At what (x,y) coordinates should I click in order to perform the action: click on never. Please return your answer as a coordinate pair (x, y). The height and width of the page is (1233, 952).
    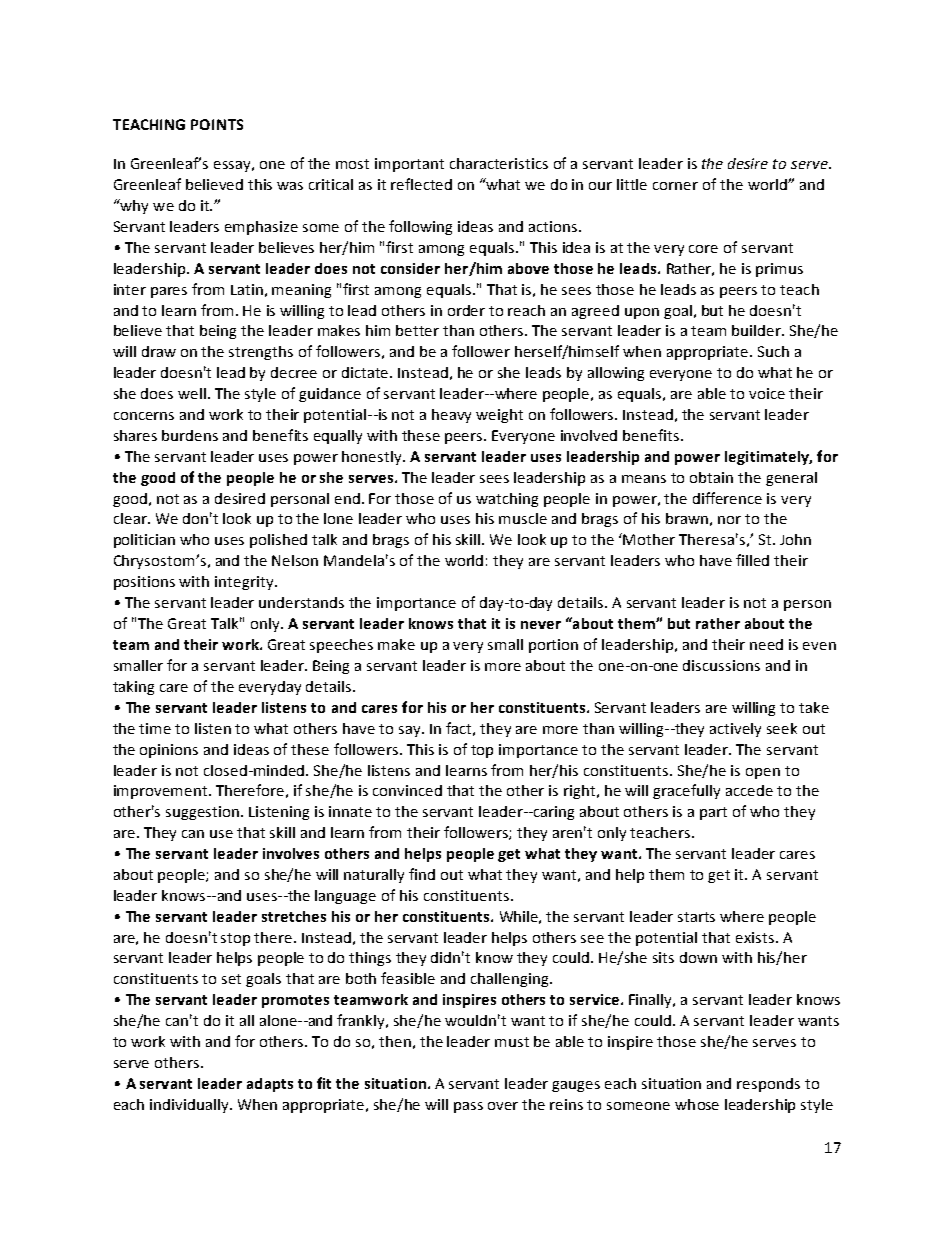
    Looking at the image, I should click on (541, 625).
